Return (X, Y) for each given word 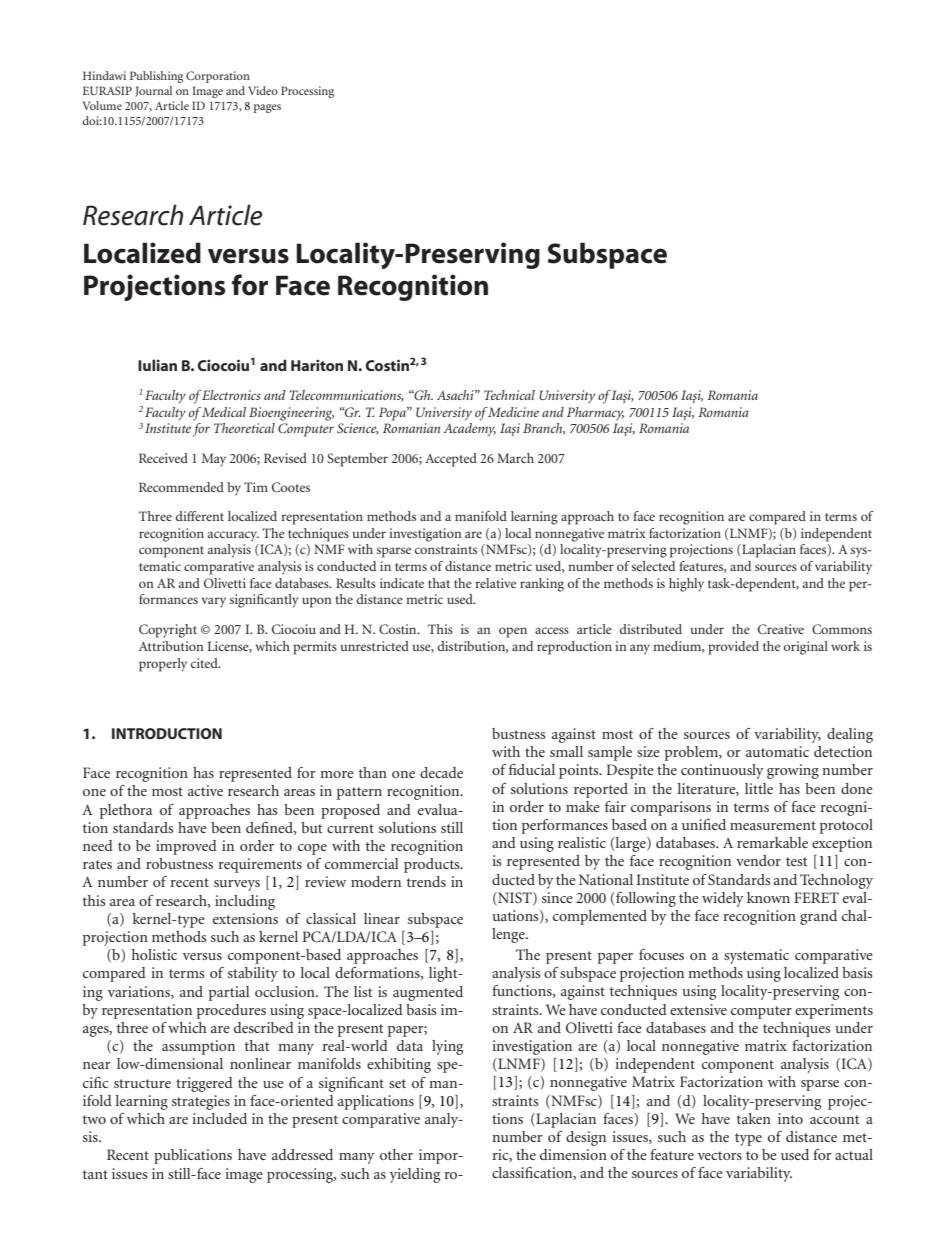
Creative (781, 629)
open (513, 632)
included (219, 1118)
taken (754, 1118)
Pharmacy (595, 414)
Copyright (168, 631)
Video (263, 90)
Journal (153, 91)
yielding (415, 1175)
